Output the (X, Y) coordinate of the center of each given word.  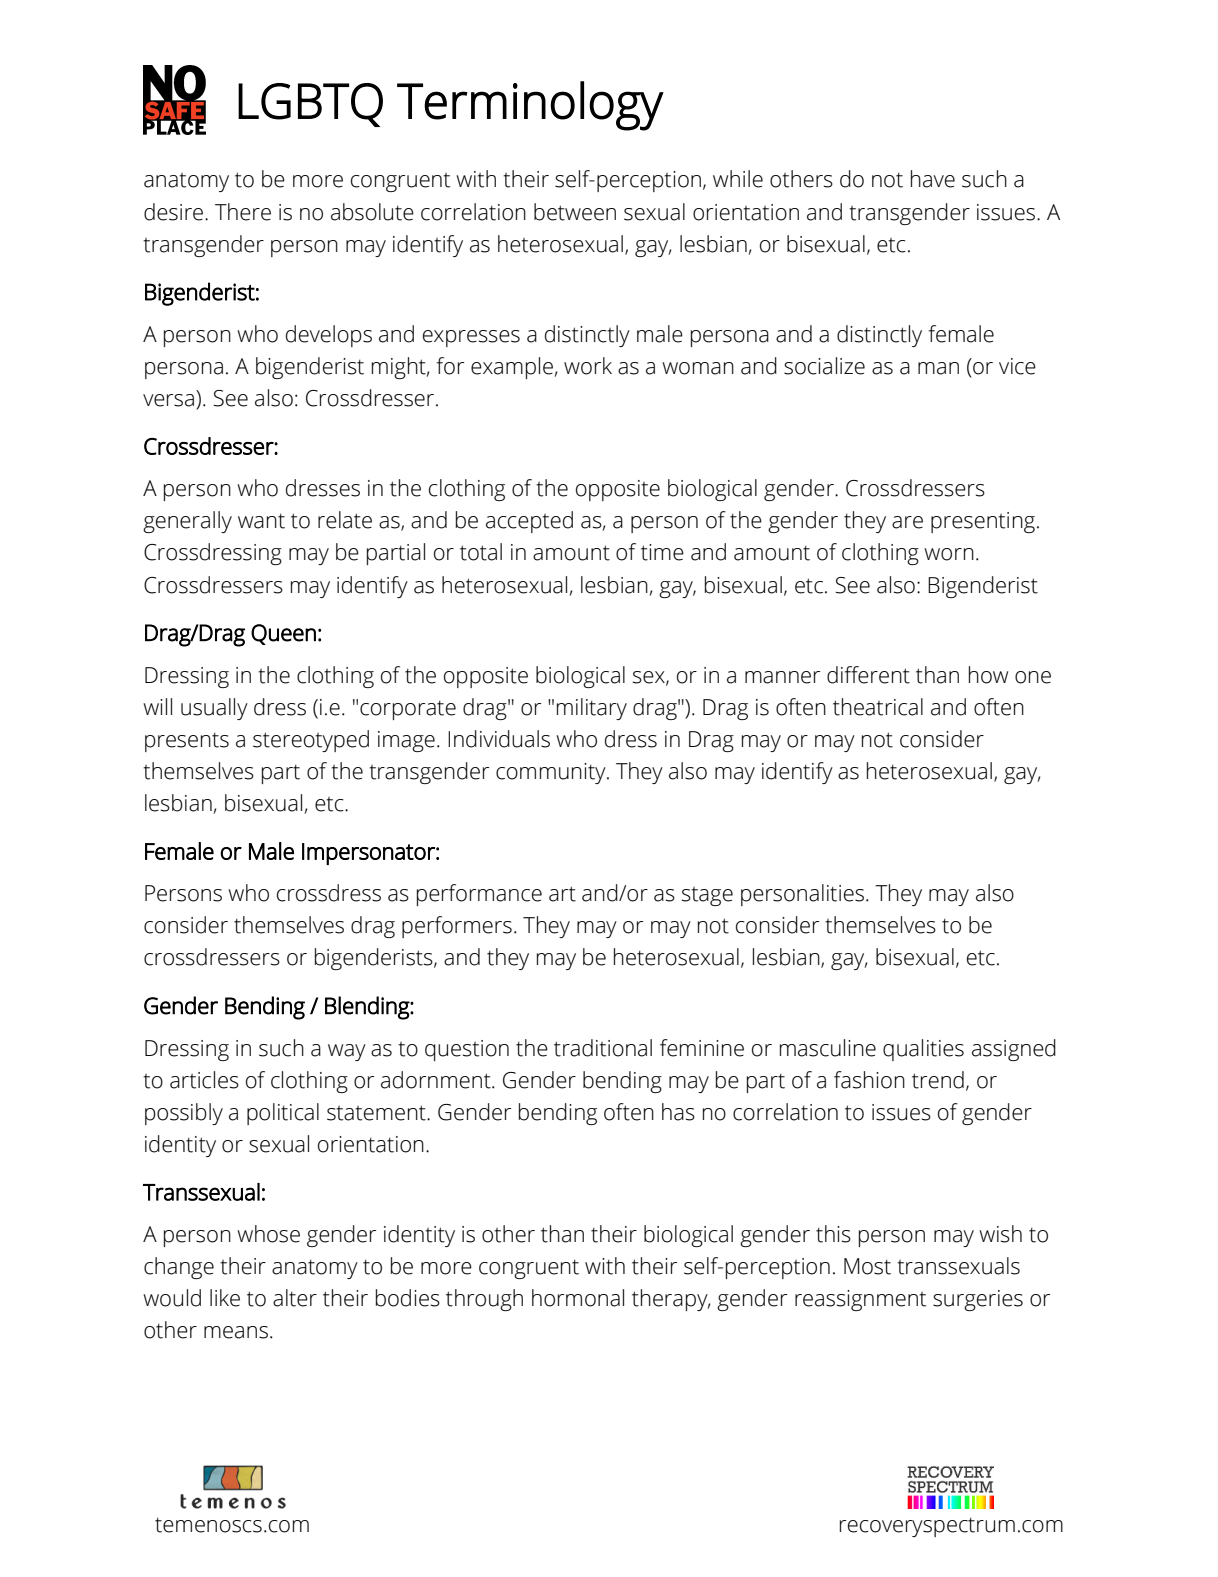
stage (707, 896)
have (933, 179)
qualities (923, 1050)
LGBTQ (310, 105)
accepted (529, 522)
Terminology (530, 106)
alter (295, 1298)
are (907, 522)
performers (457, 927)
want (261, 521)
